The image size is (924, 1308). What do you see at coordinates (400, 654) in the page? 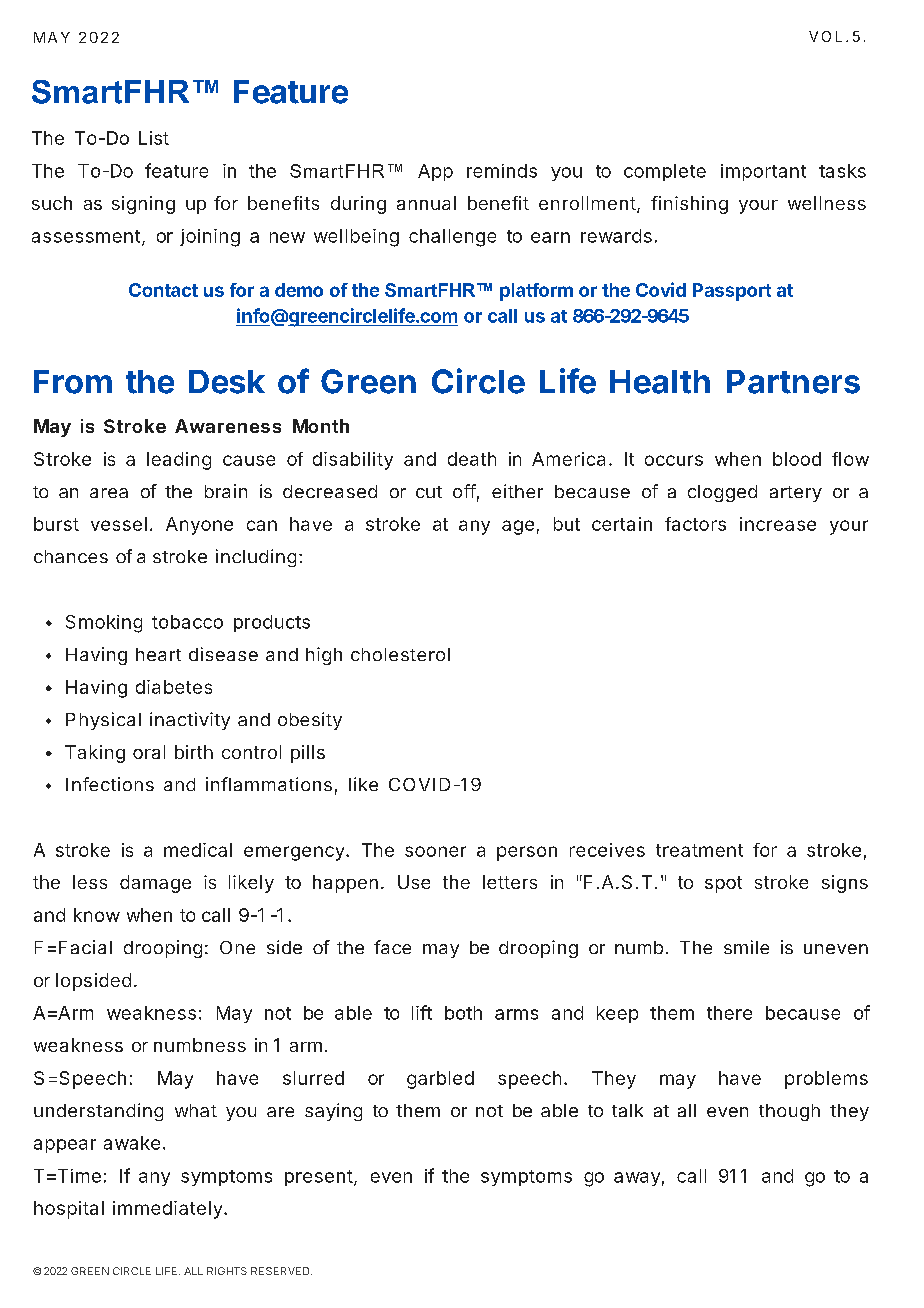
I see `cholesterol` at bounding box center [400, 654].
